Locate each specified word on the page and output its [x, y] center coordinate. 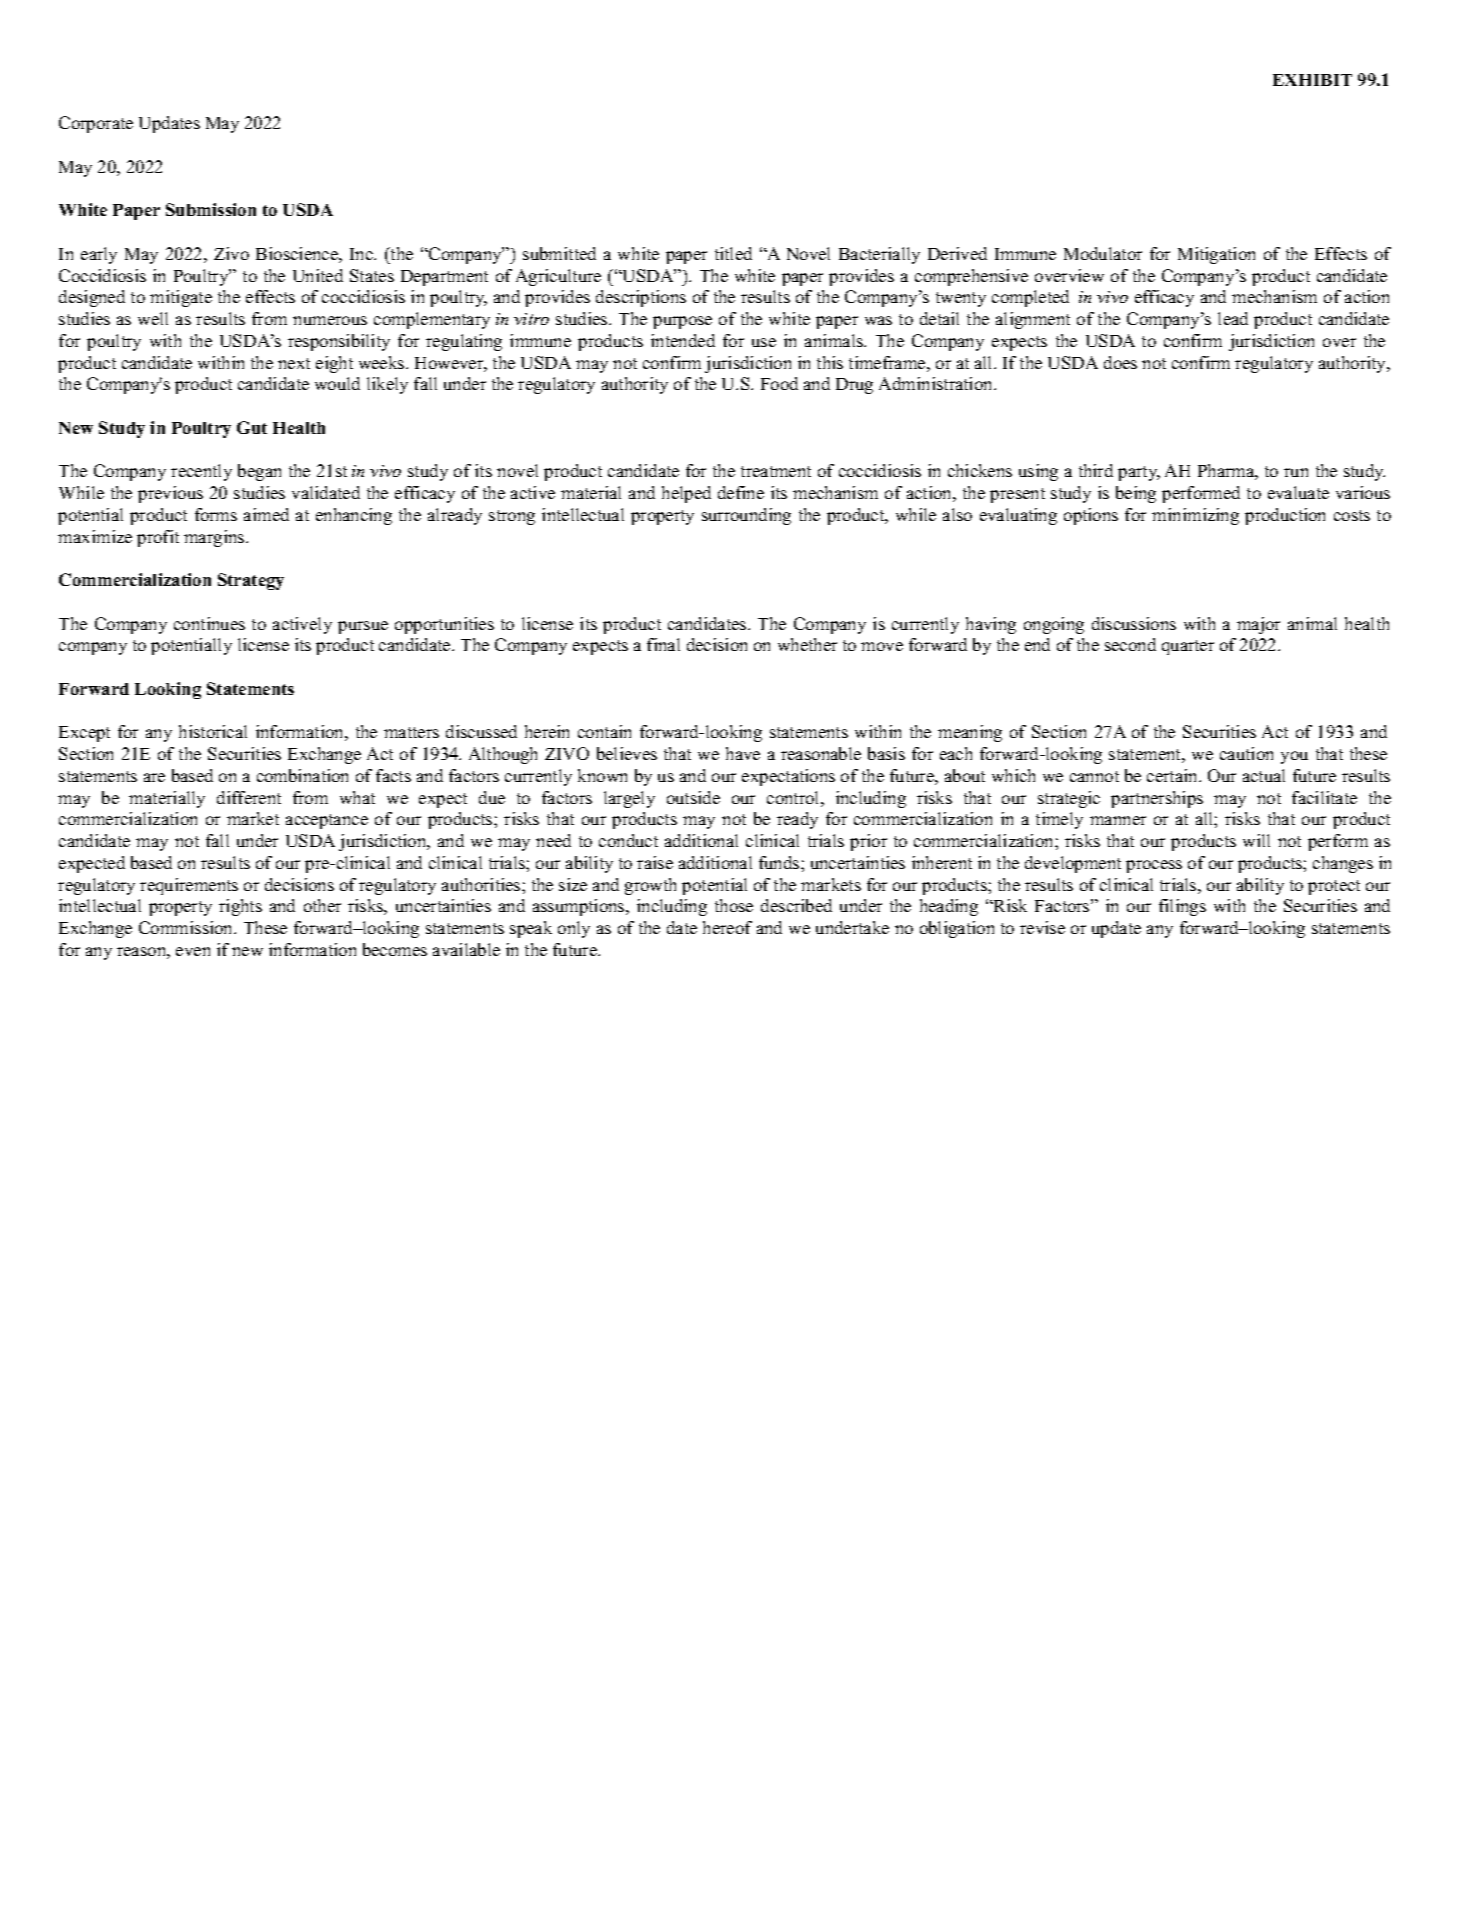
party [1139, 473]
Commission [187, 927]
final [663, 644]
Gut [252, 427]
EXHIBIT [1312, 80]
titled [733, 253]
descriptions [641, 298]
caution [1246, 753]
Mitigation [1216, 255]
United [318, 275]
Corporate [96, 124]
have [743, 753]
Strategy [251, 581]
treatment [776, 471]
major [1258, 625]
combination [302, 775]
